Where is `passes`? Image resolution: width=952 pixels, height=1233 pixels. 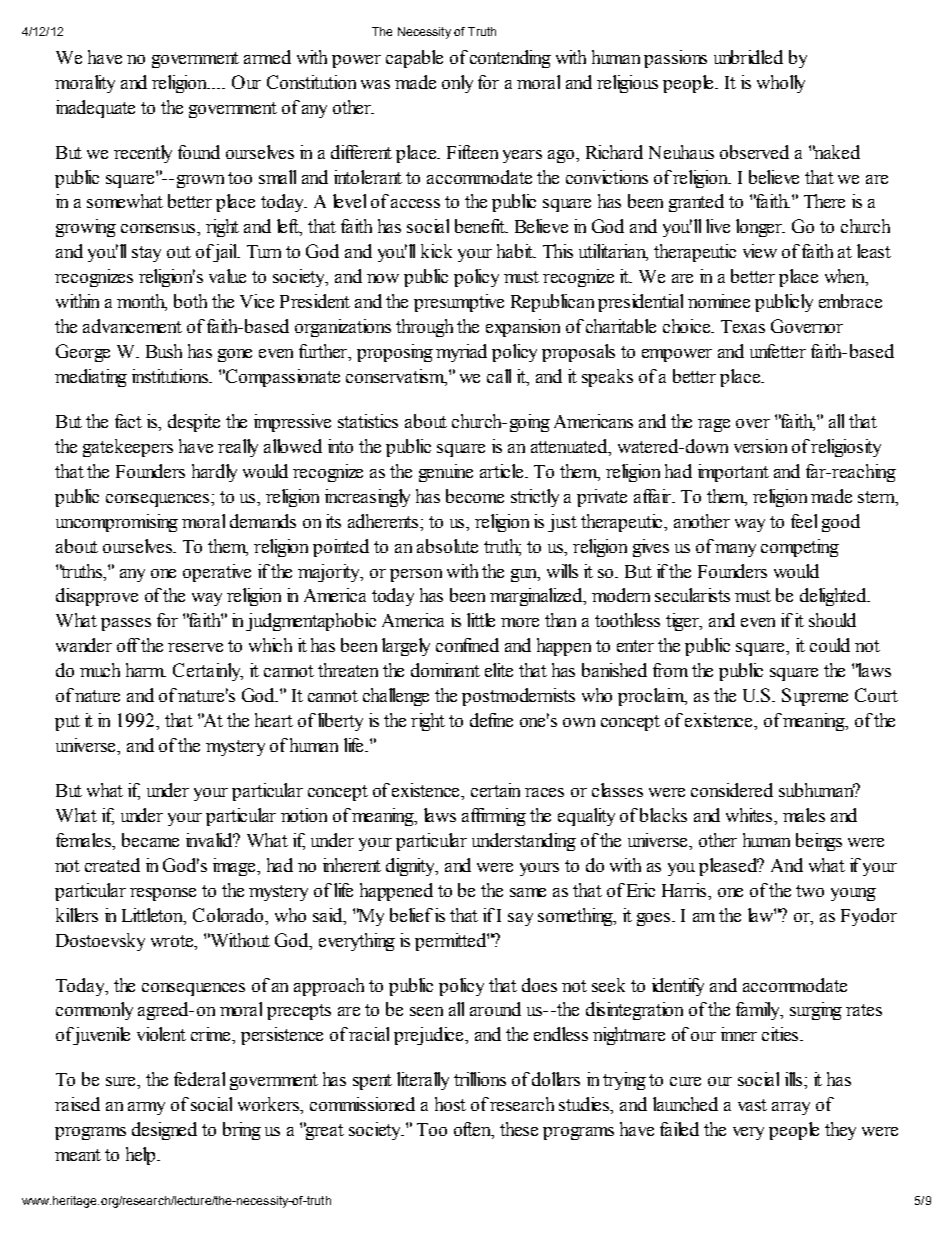
passes is located at coordinates (126, 624).
